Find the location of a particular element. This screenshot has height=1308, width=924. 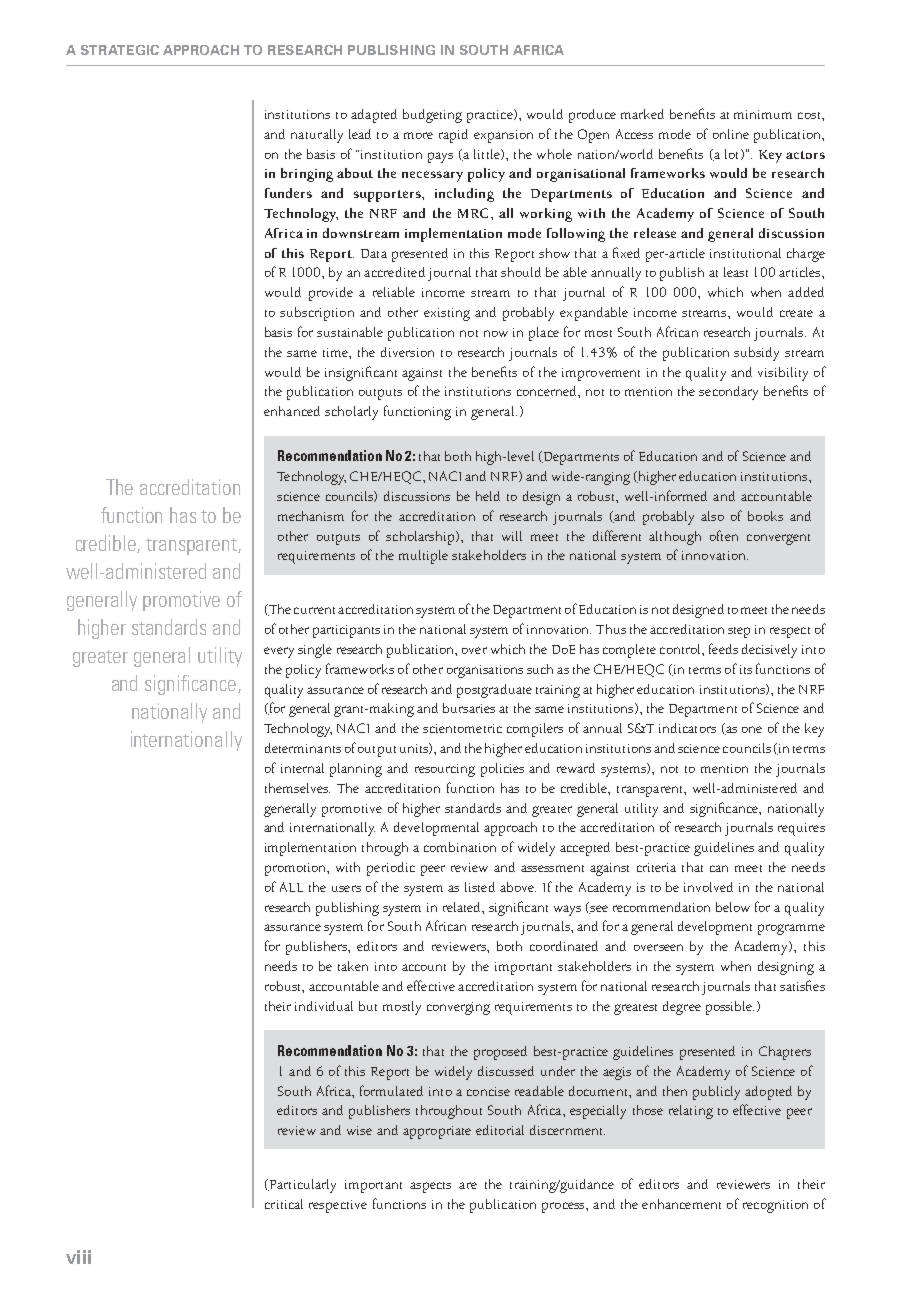

every is located at coordinates (279, 652).
